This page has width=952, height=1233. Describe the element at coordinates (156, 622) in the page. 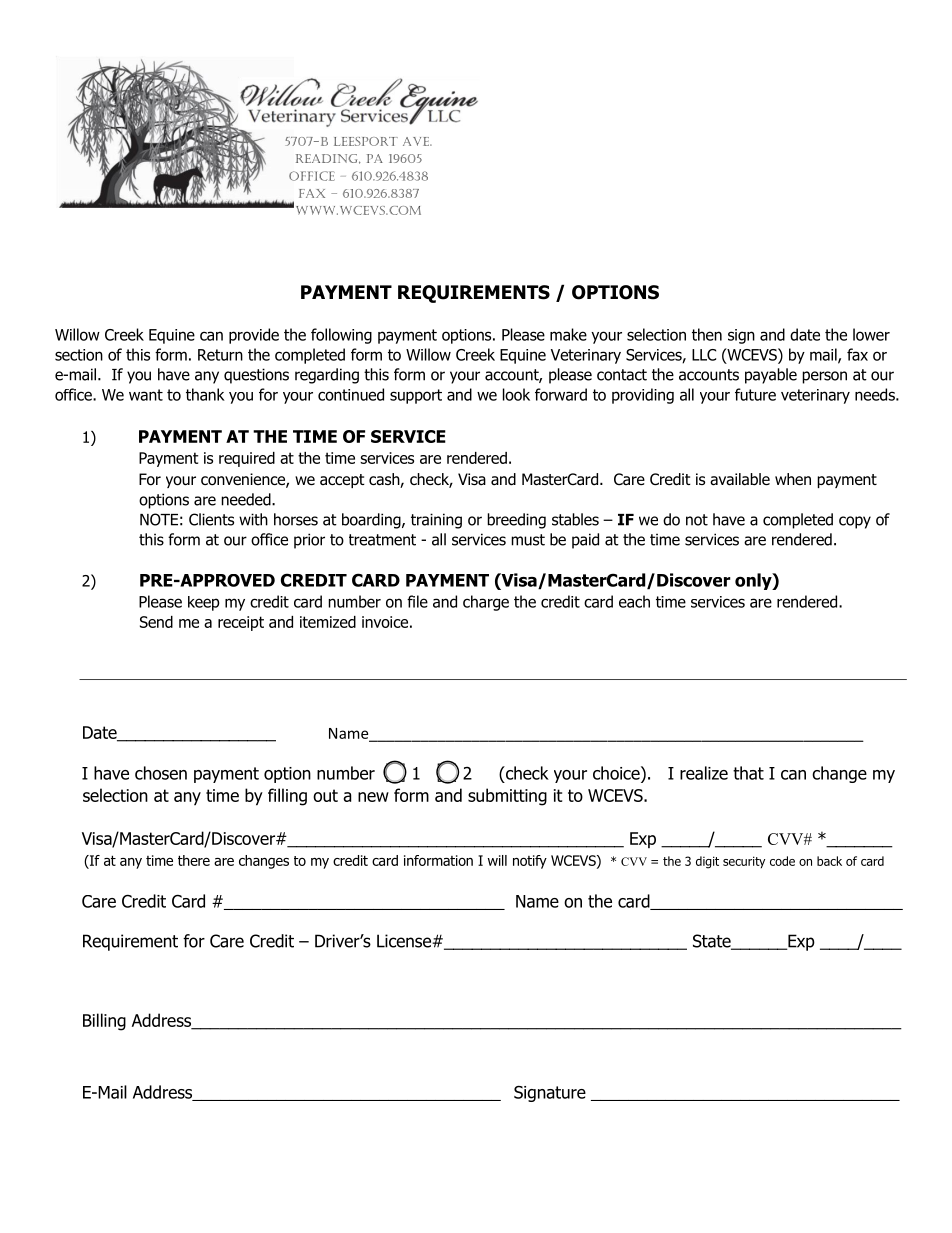

I see `Send` at that location.
